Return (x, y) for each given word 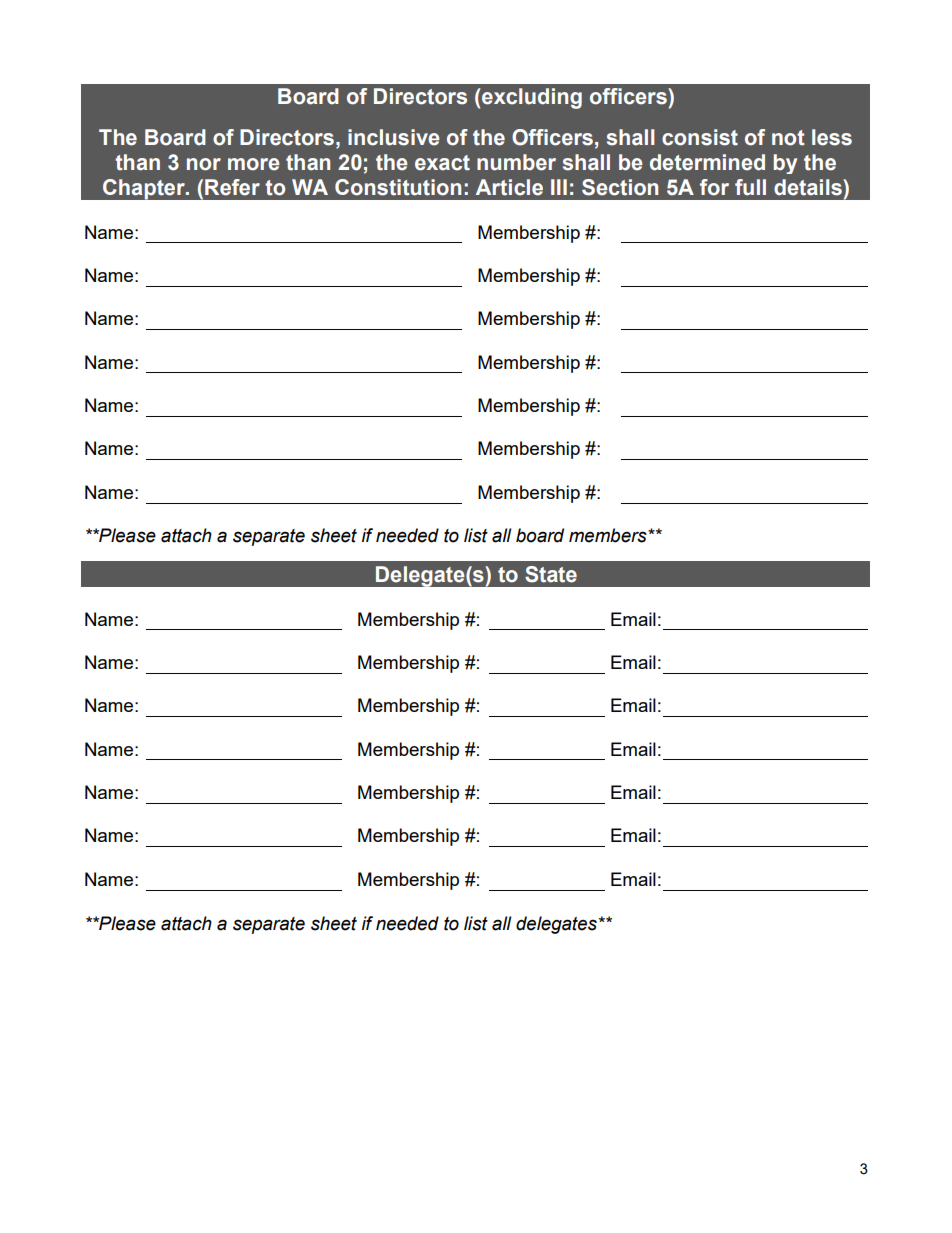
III (559, 187)
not (788, 138)
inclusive (394, 137)
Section (620, 187)
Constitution (398, 187)
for (714, 187)
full (750, 187)
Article (509, 187)
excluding (531, 98)
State (551, 574)
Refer (232, 187)
